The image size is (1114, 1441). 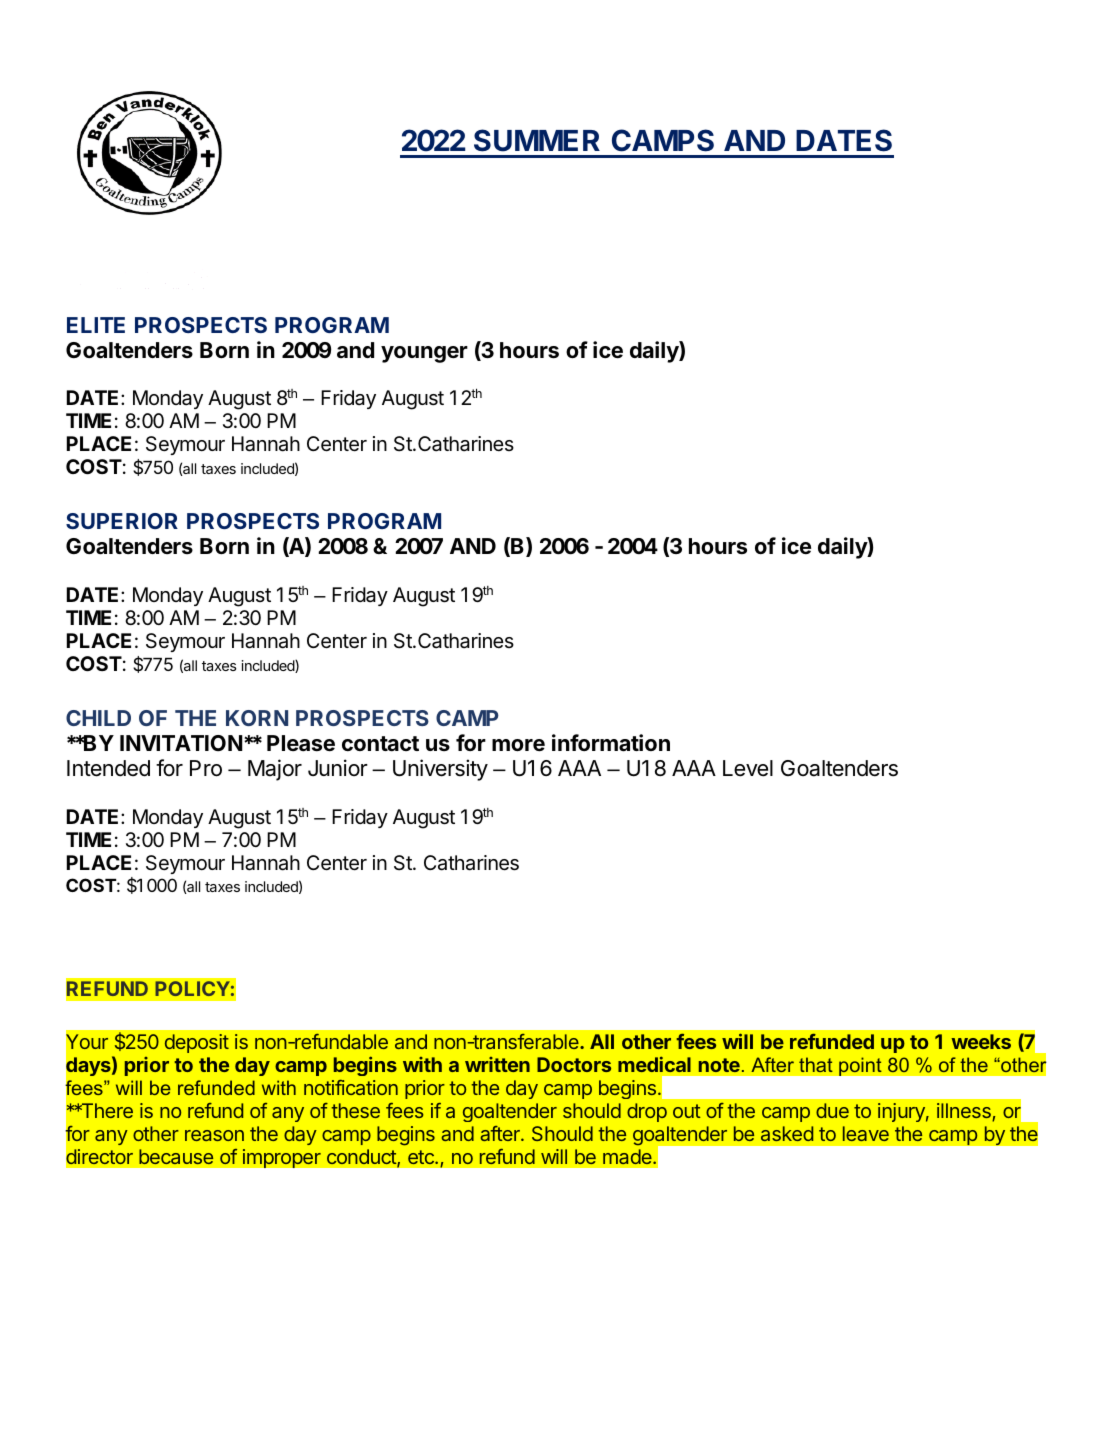 I want to click on INVITATION, so click(x=181, y=743).
